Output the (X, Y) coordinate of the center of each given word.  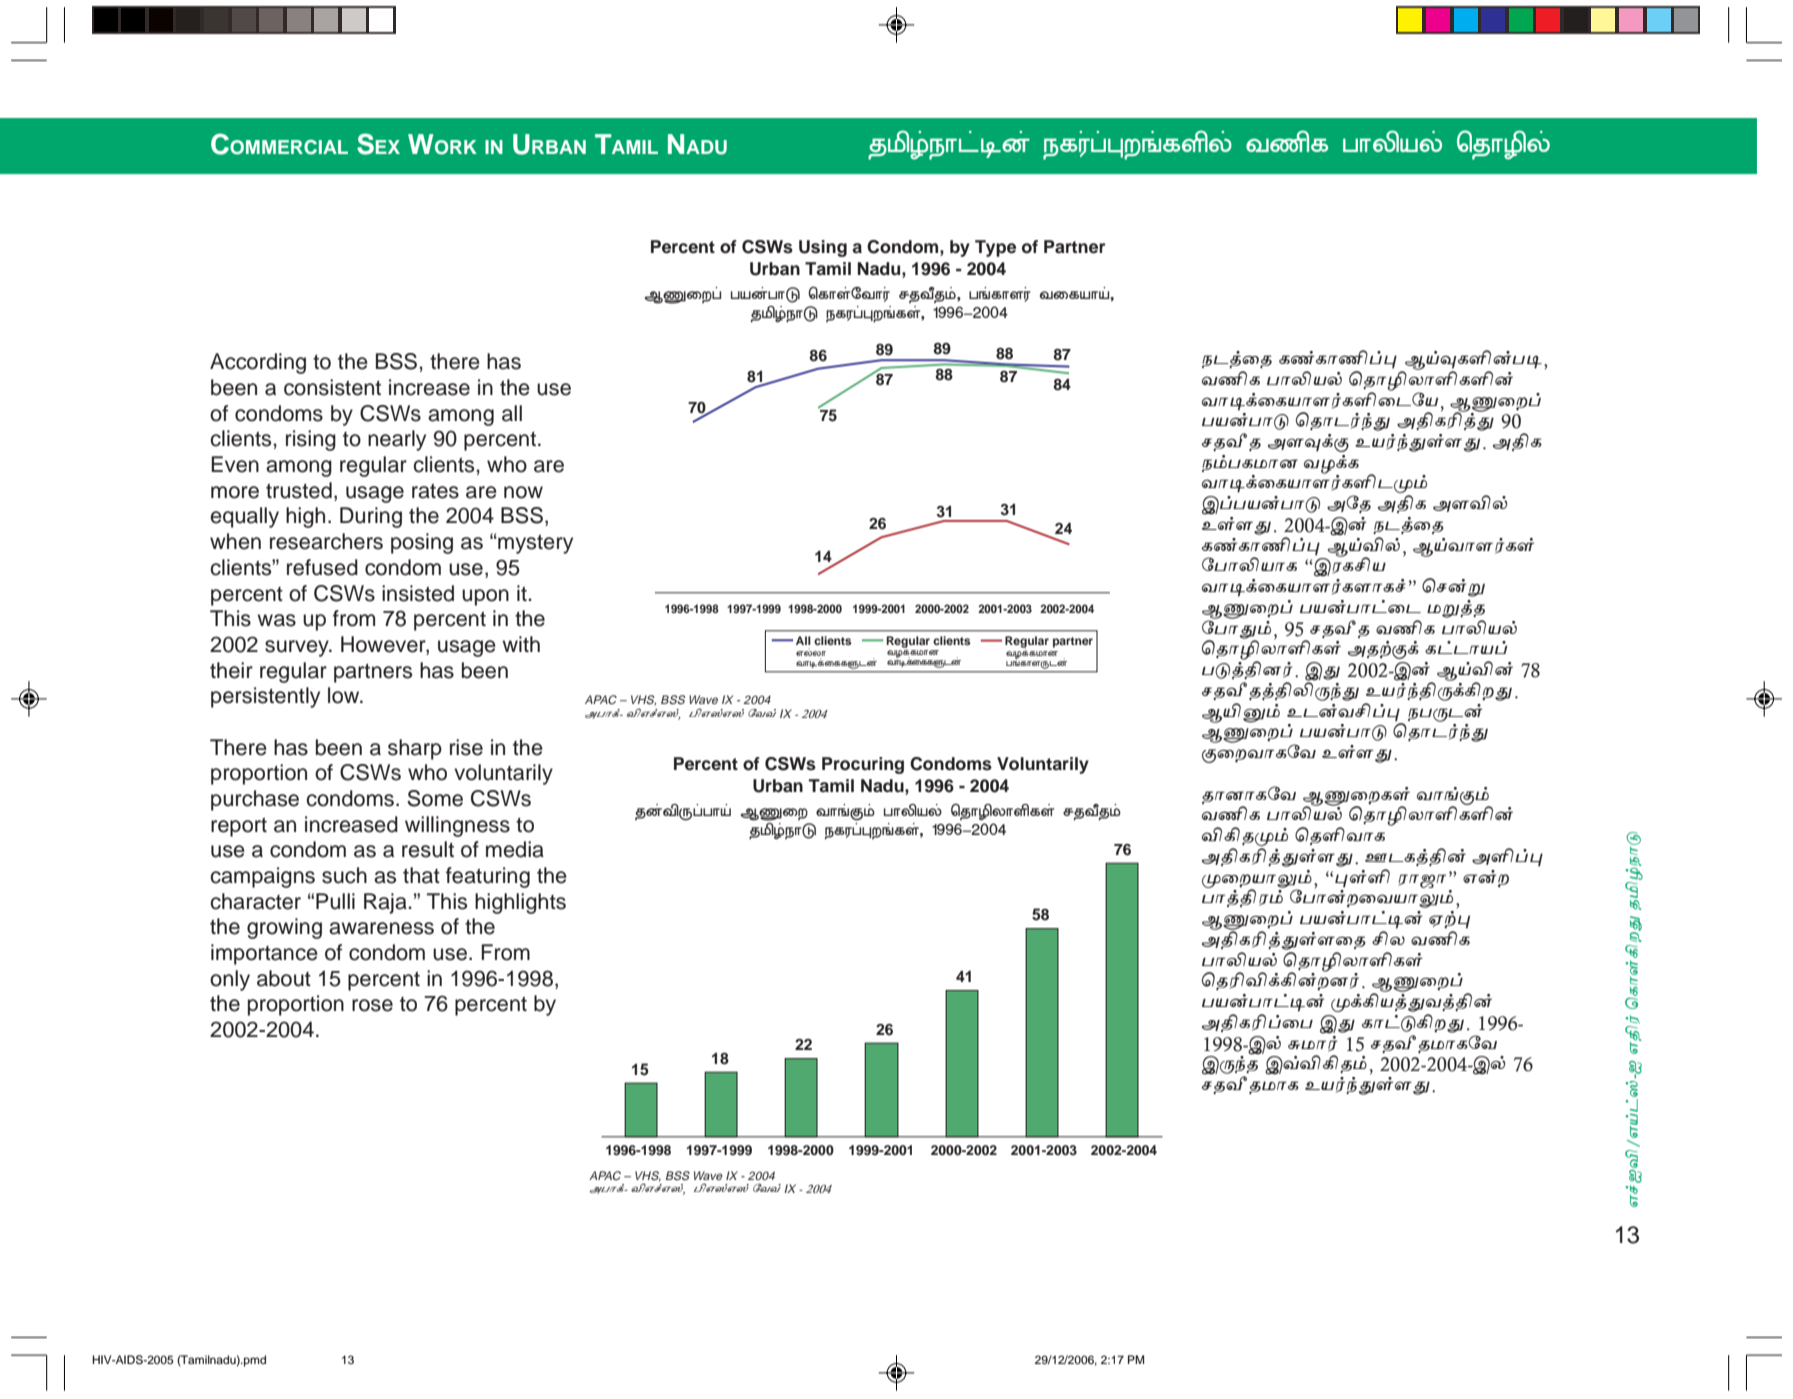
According (258, 363)
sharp (415, 749)
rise (466, 747)
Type (995, 248)
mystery (534, 544)
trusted (299, 490)
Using (823, 248)
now (523, 492)
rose (372, 1005)
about (284, 978)
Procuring (863, 765)
